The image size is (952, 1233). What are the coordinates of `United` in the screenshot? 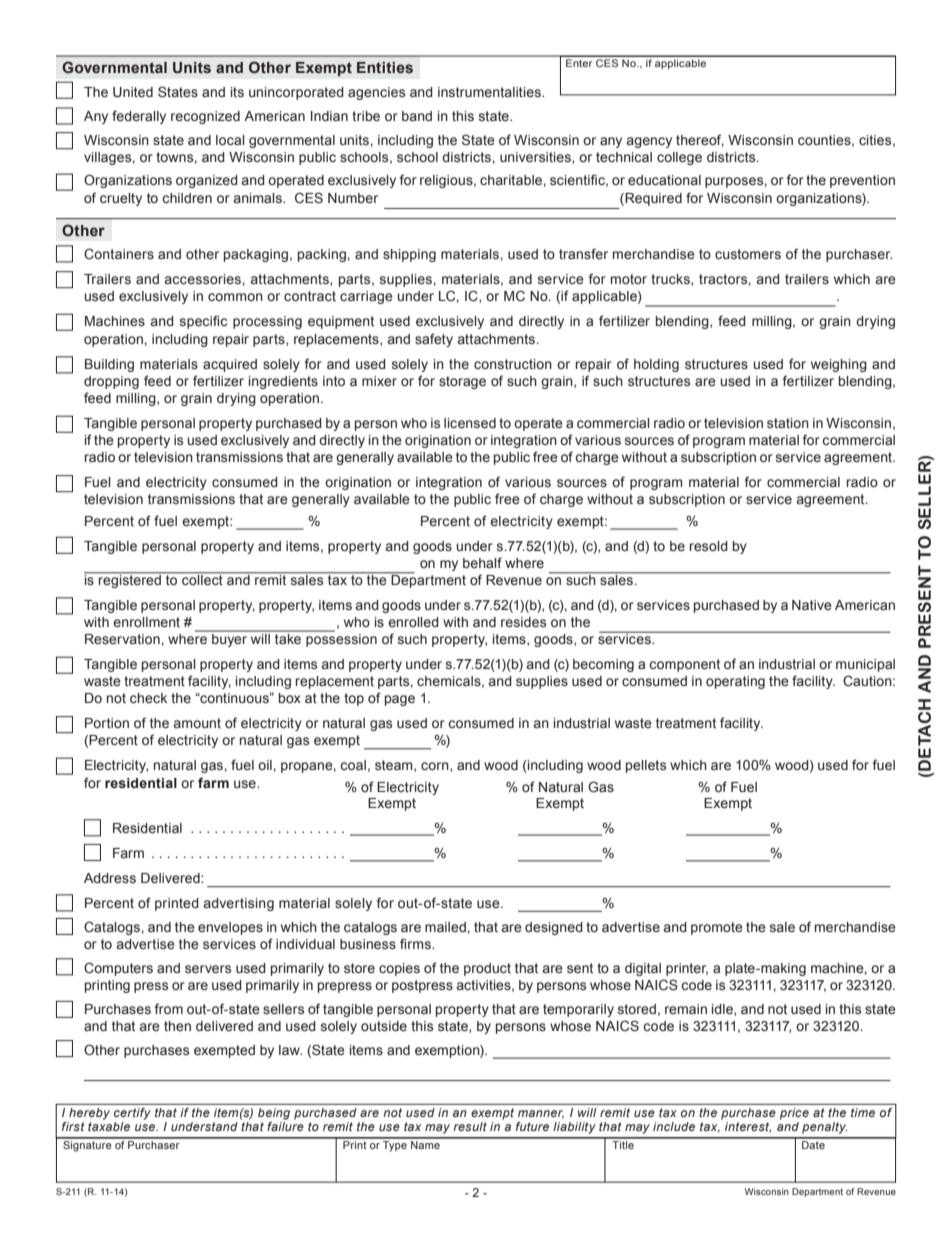 It's located at (133, 92).
